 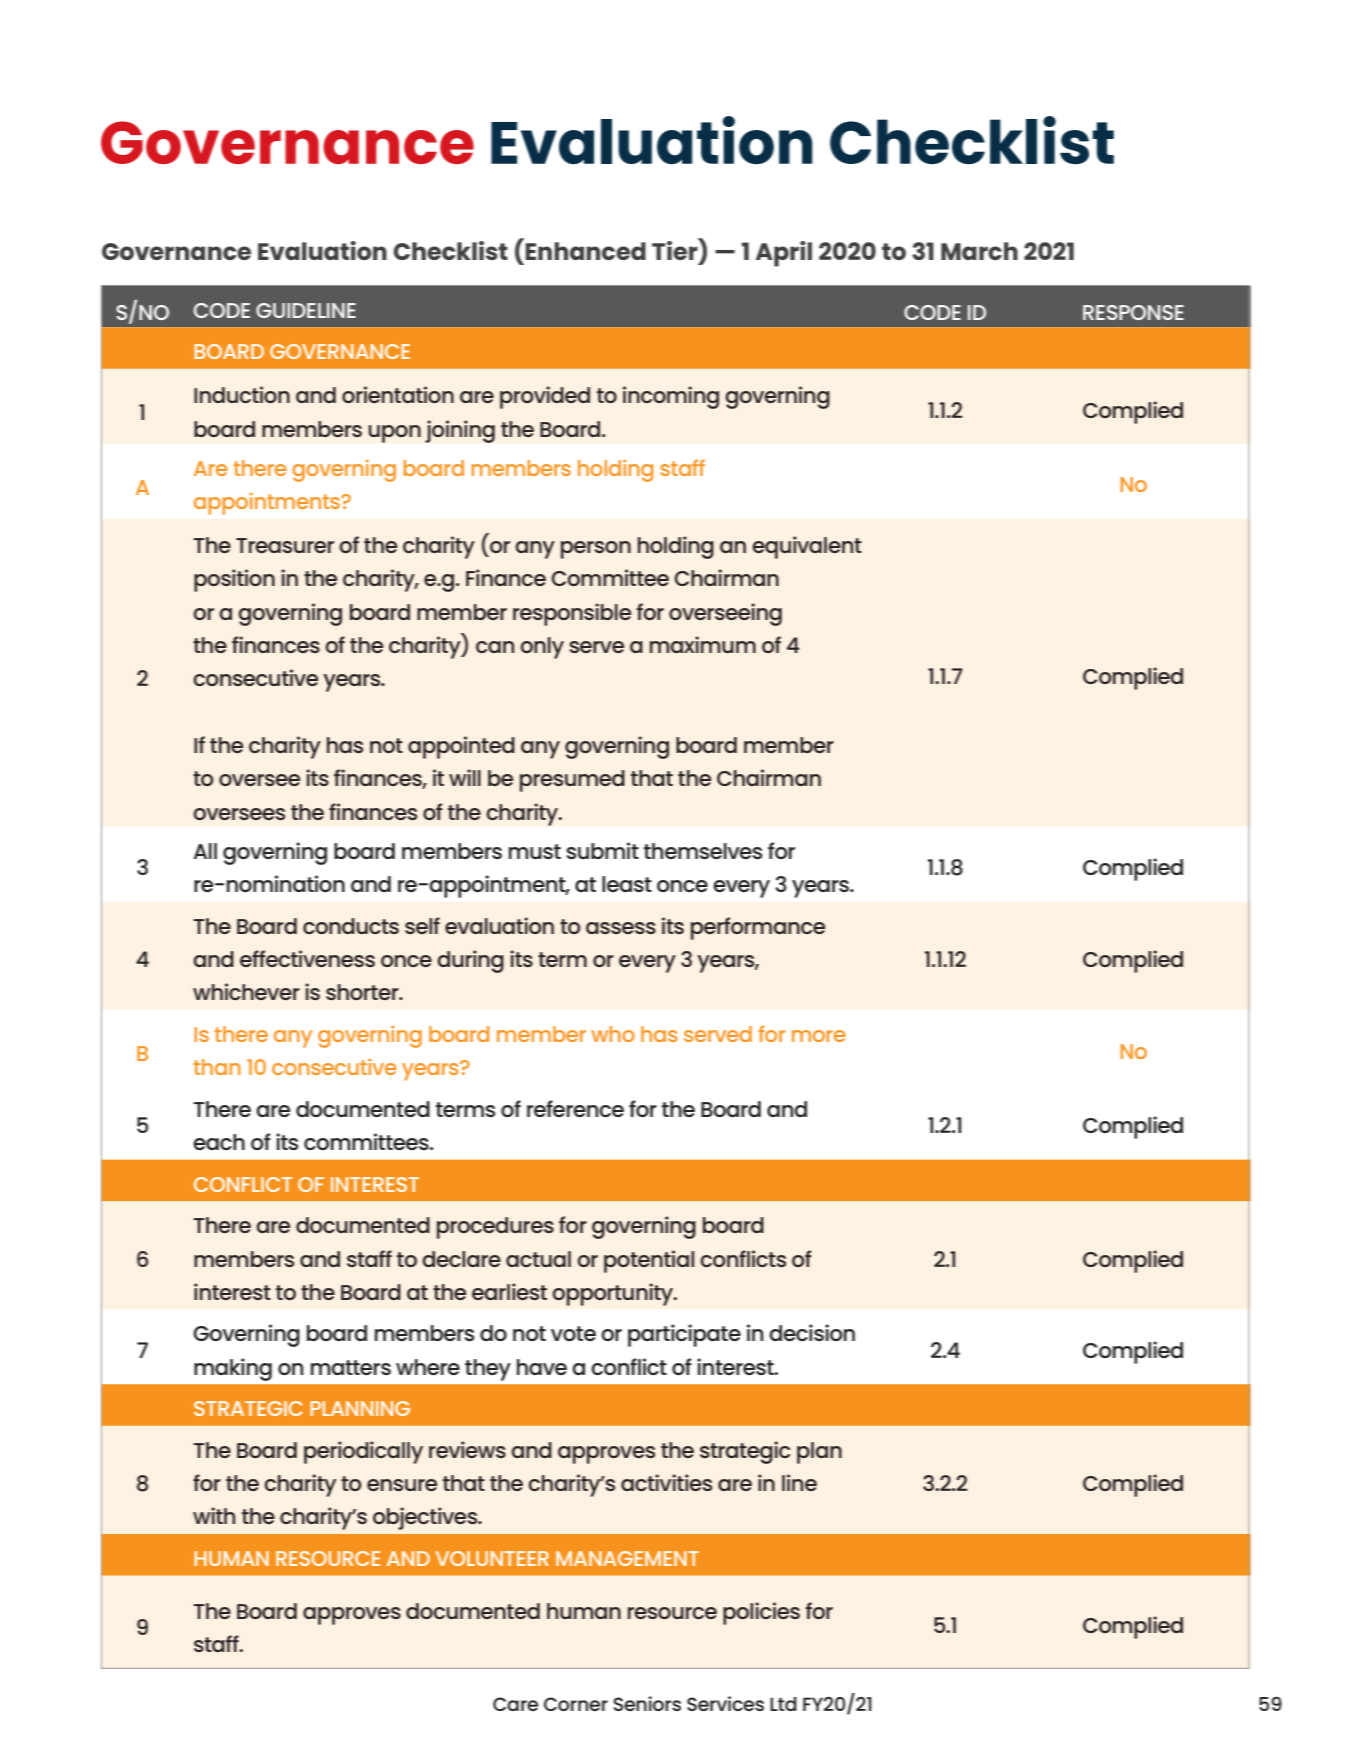 I want to click on appointed, so click(x=461, y=747).
